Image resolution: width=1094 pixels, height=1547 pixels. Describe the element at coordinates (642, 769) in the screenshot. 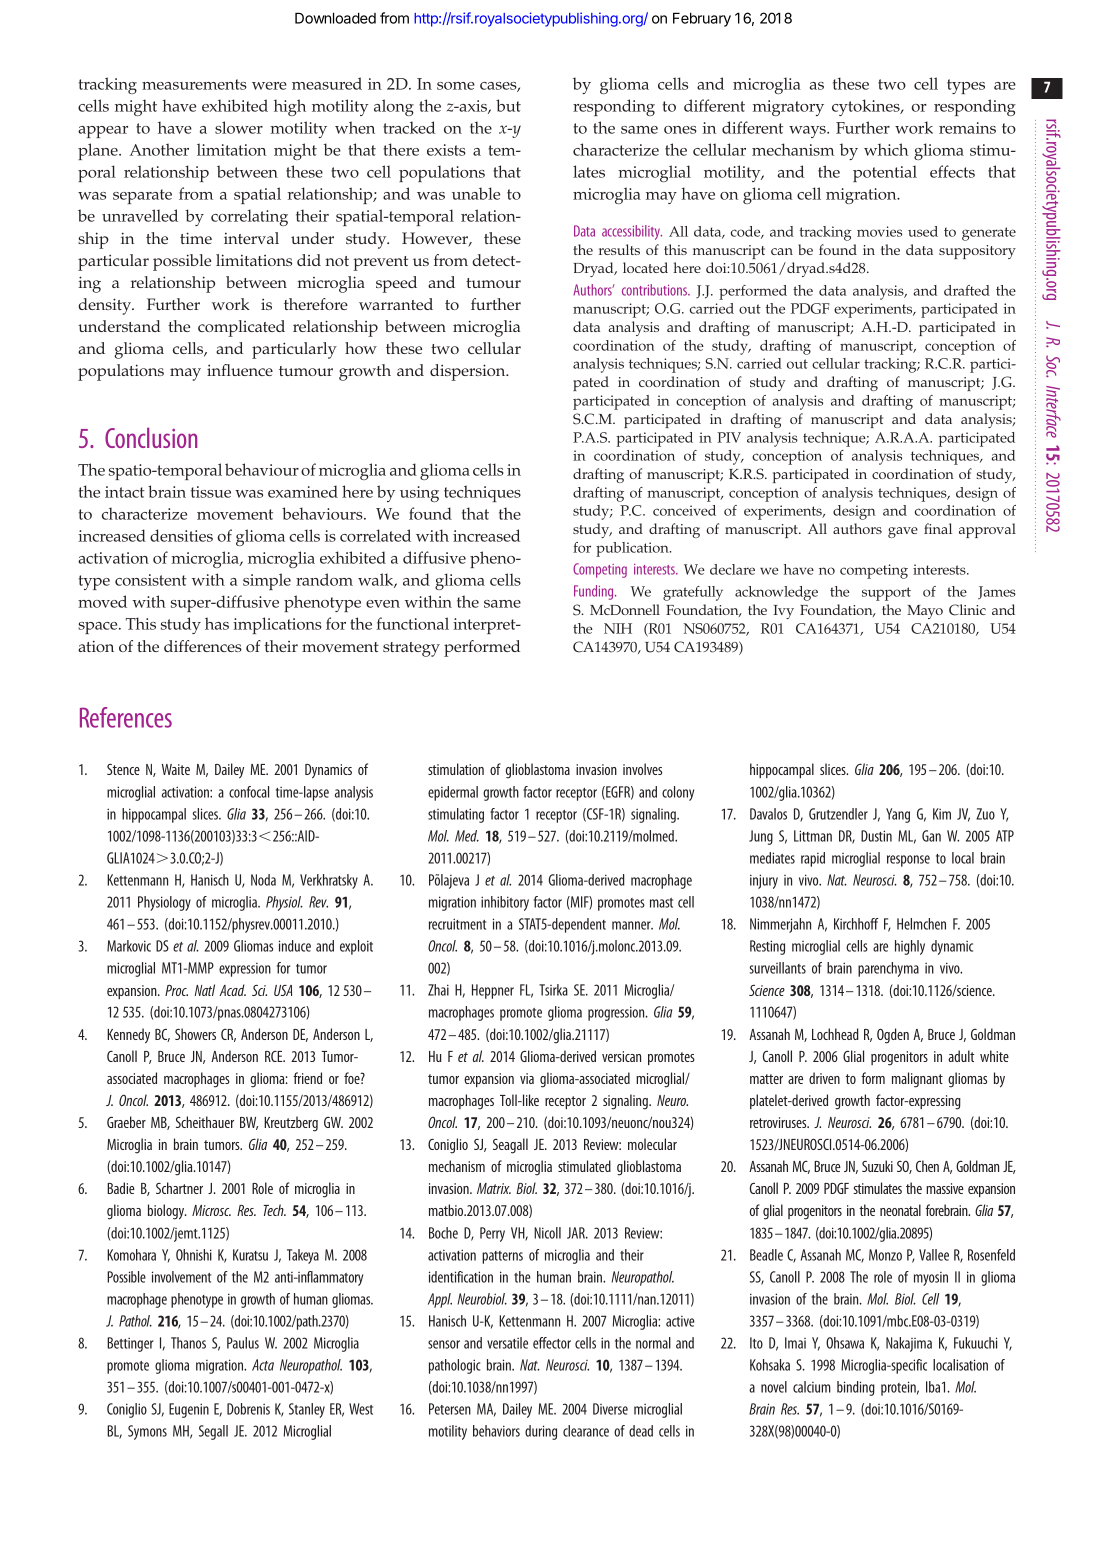

I see `involves` at that location.
